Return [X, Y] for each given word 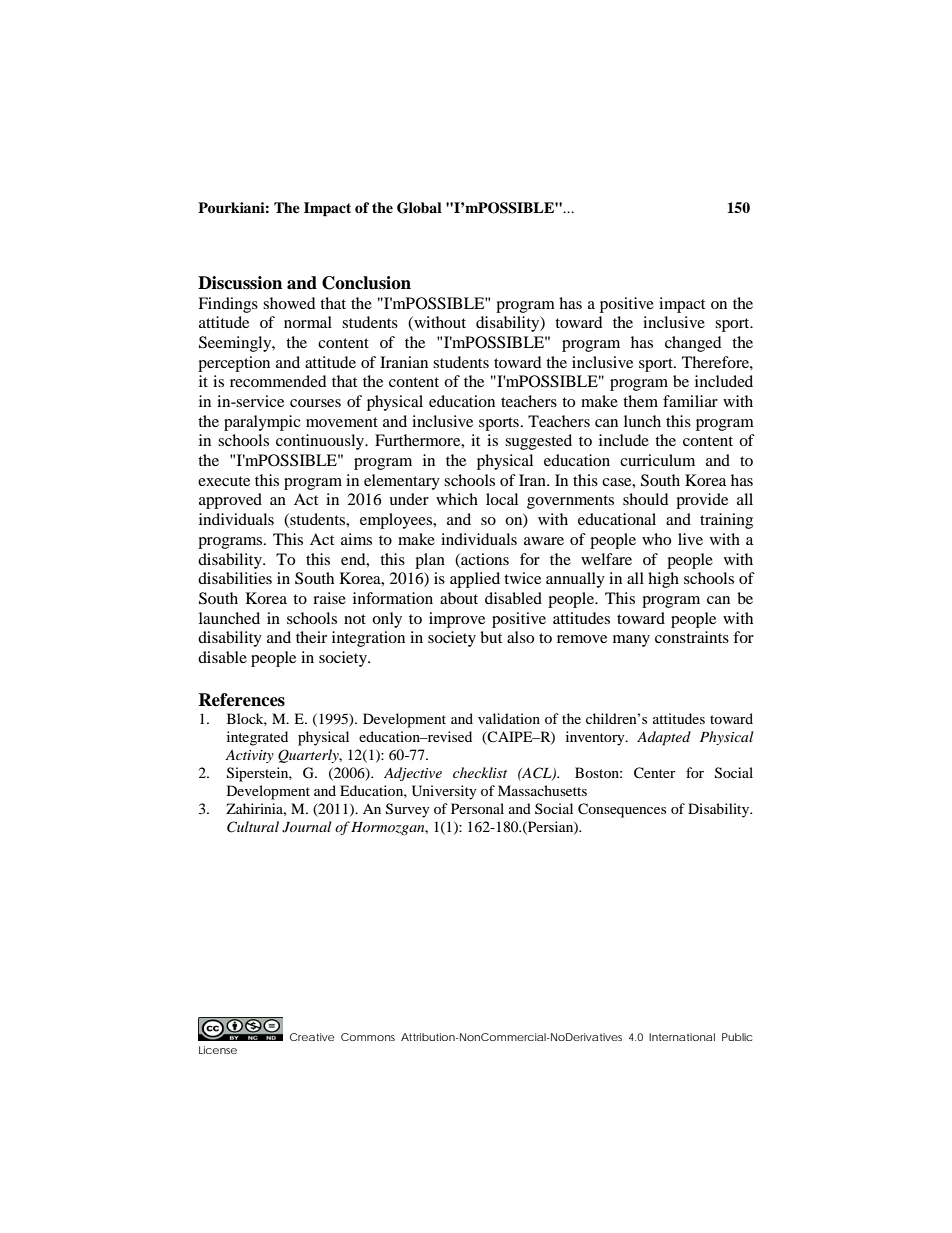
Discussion [240, 283]
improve [457, 620]
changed [693, 344]
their [311, 637]
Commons [368, 1037]
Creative [312, 1037]
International [682, 1037]
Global [419, 208]
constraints [692, 637]
